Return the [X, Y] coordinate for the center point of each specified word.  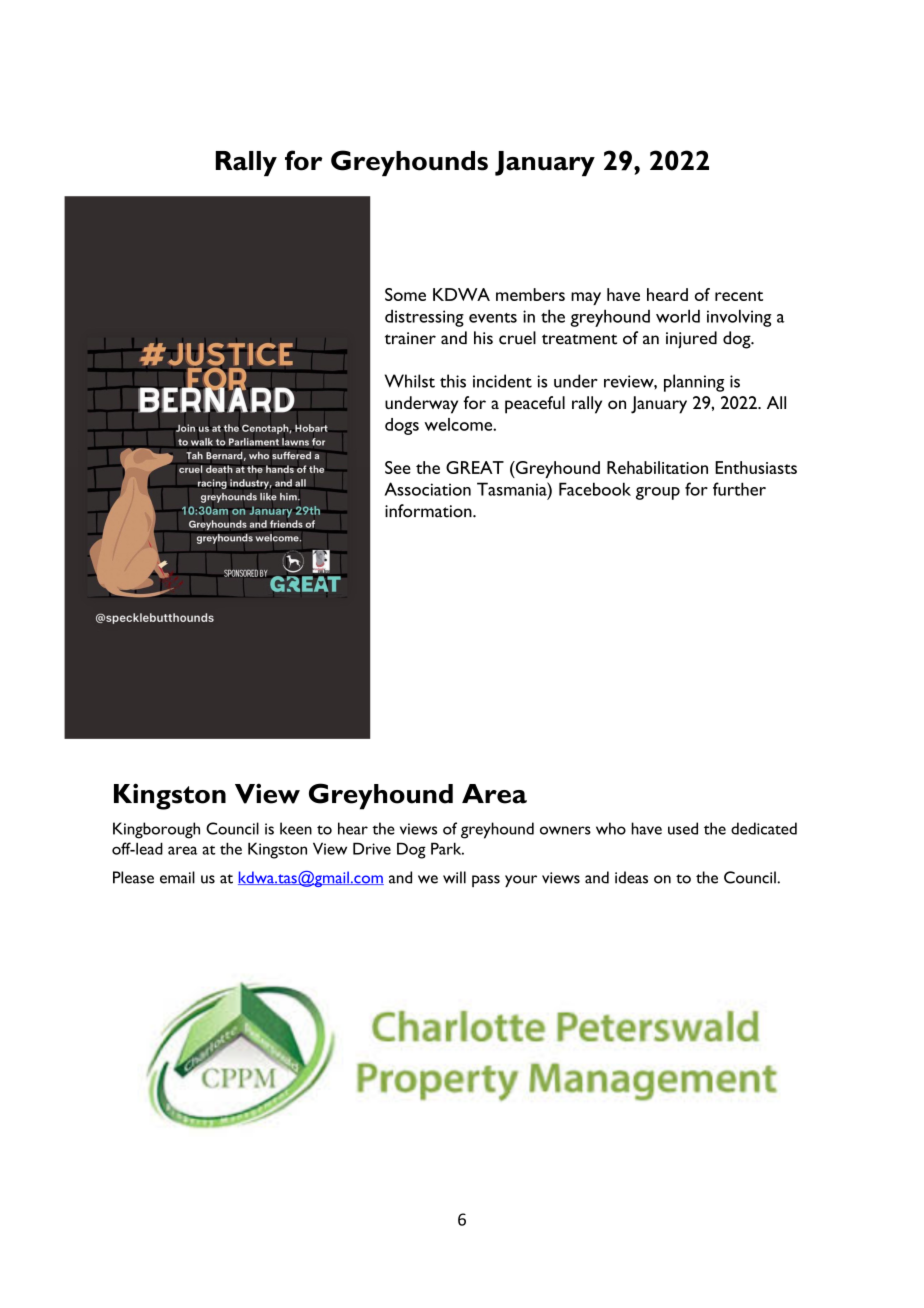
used [683, 828]
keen [296, 828]
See [398, 467]
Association [427, 489]
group [658, 493]
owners [565, 830]
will [454, 877]
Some [405, 294]
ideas [631, 877]
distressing [424, 318]
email [177, 877]
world [678, 316]
